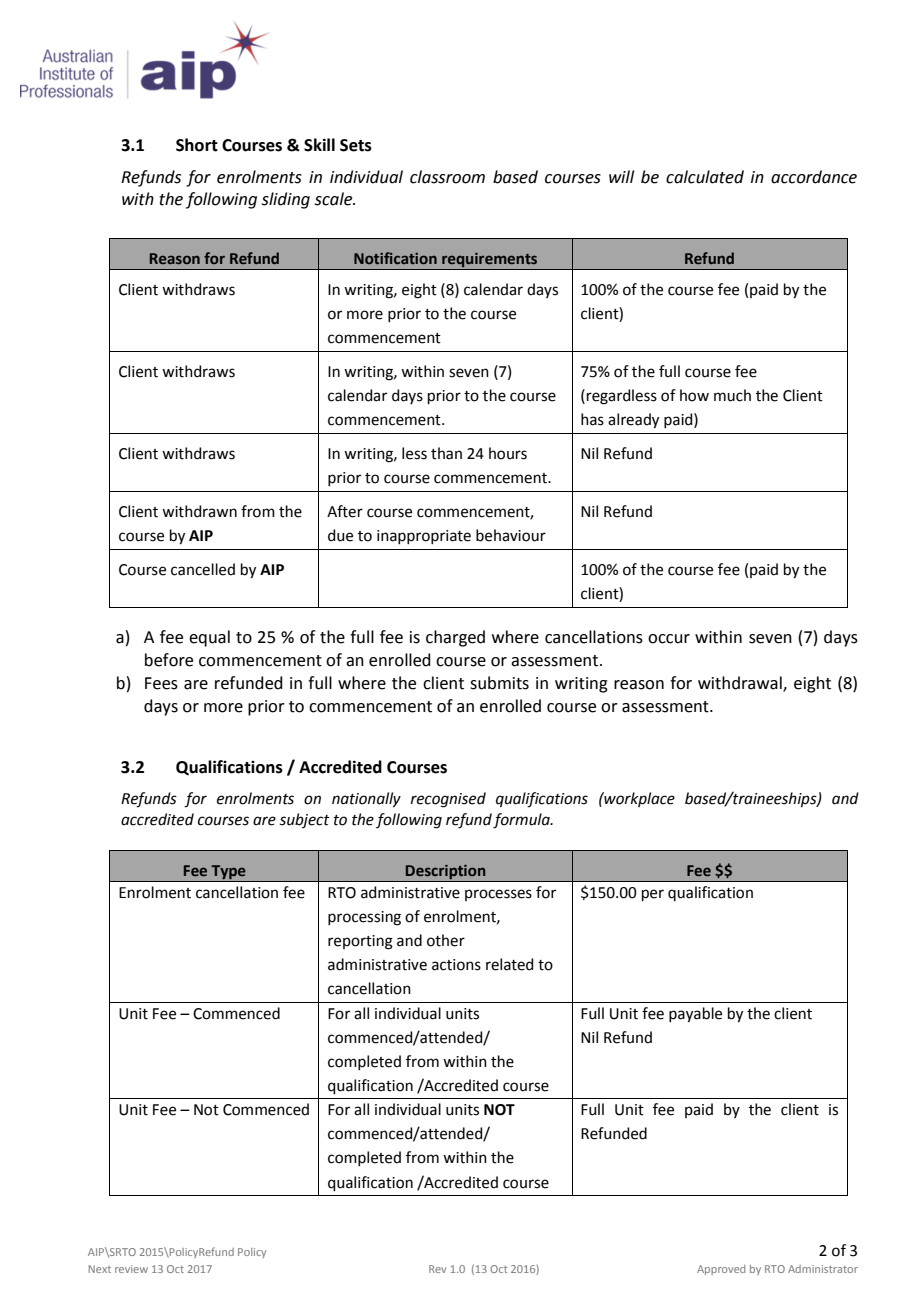  What do you see at coordinates (823, 1269) in the screenshot?
I see `Administrator` at bounding box center [823, 1269].
